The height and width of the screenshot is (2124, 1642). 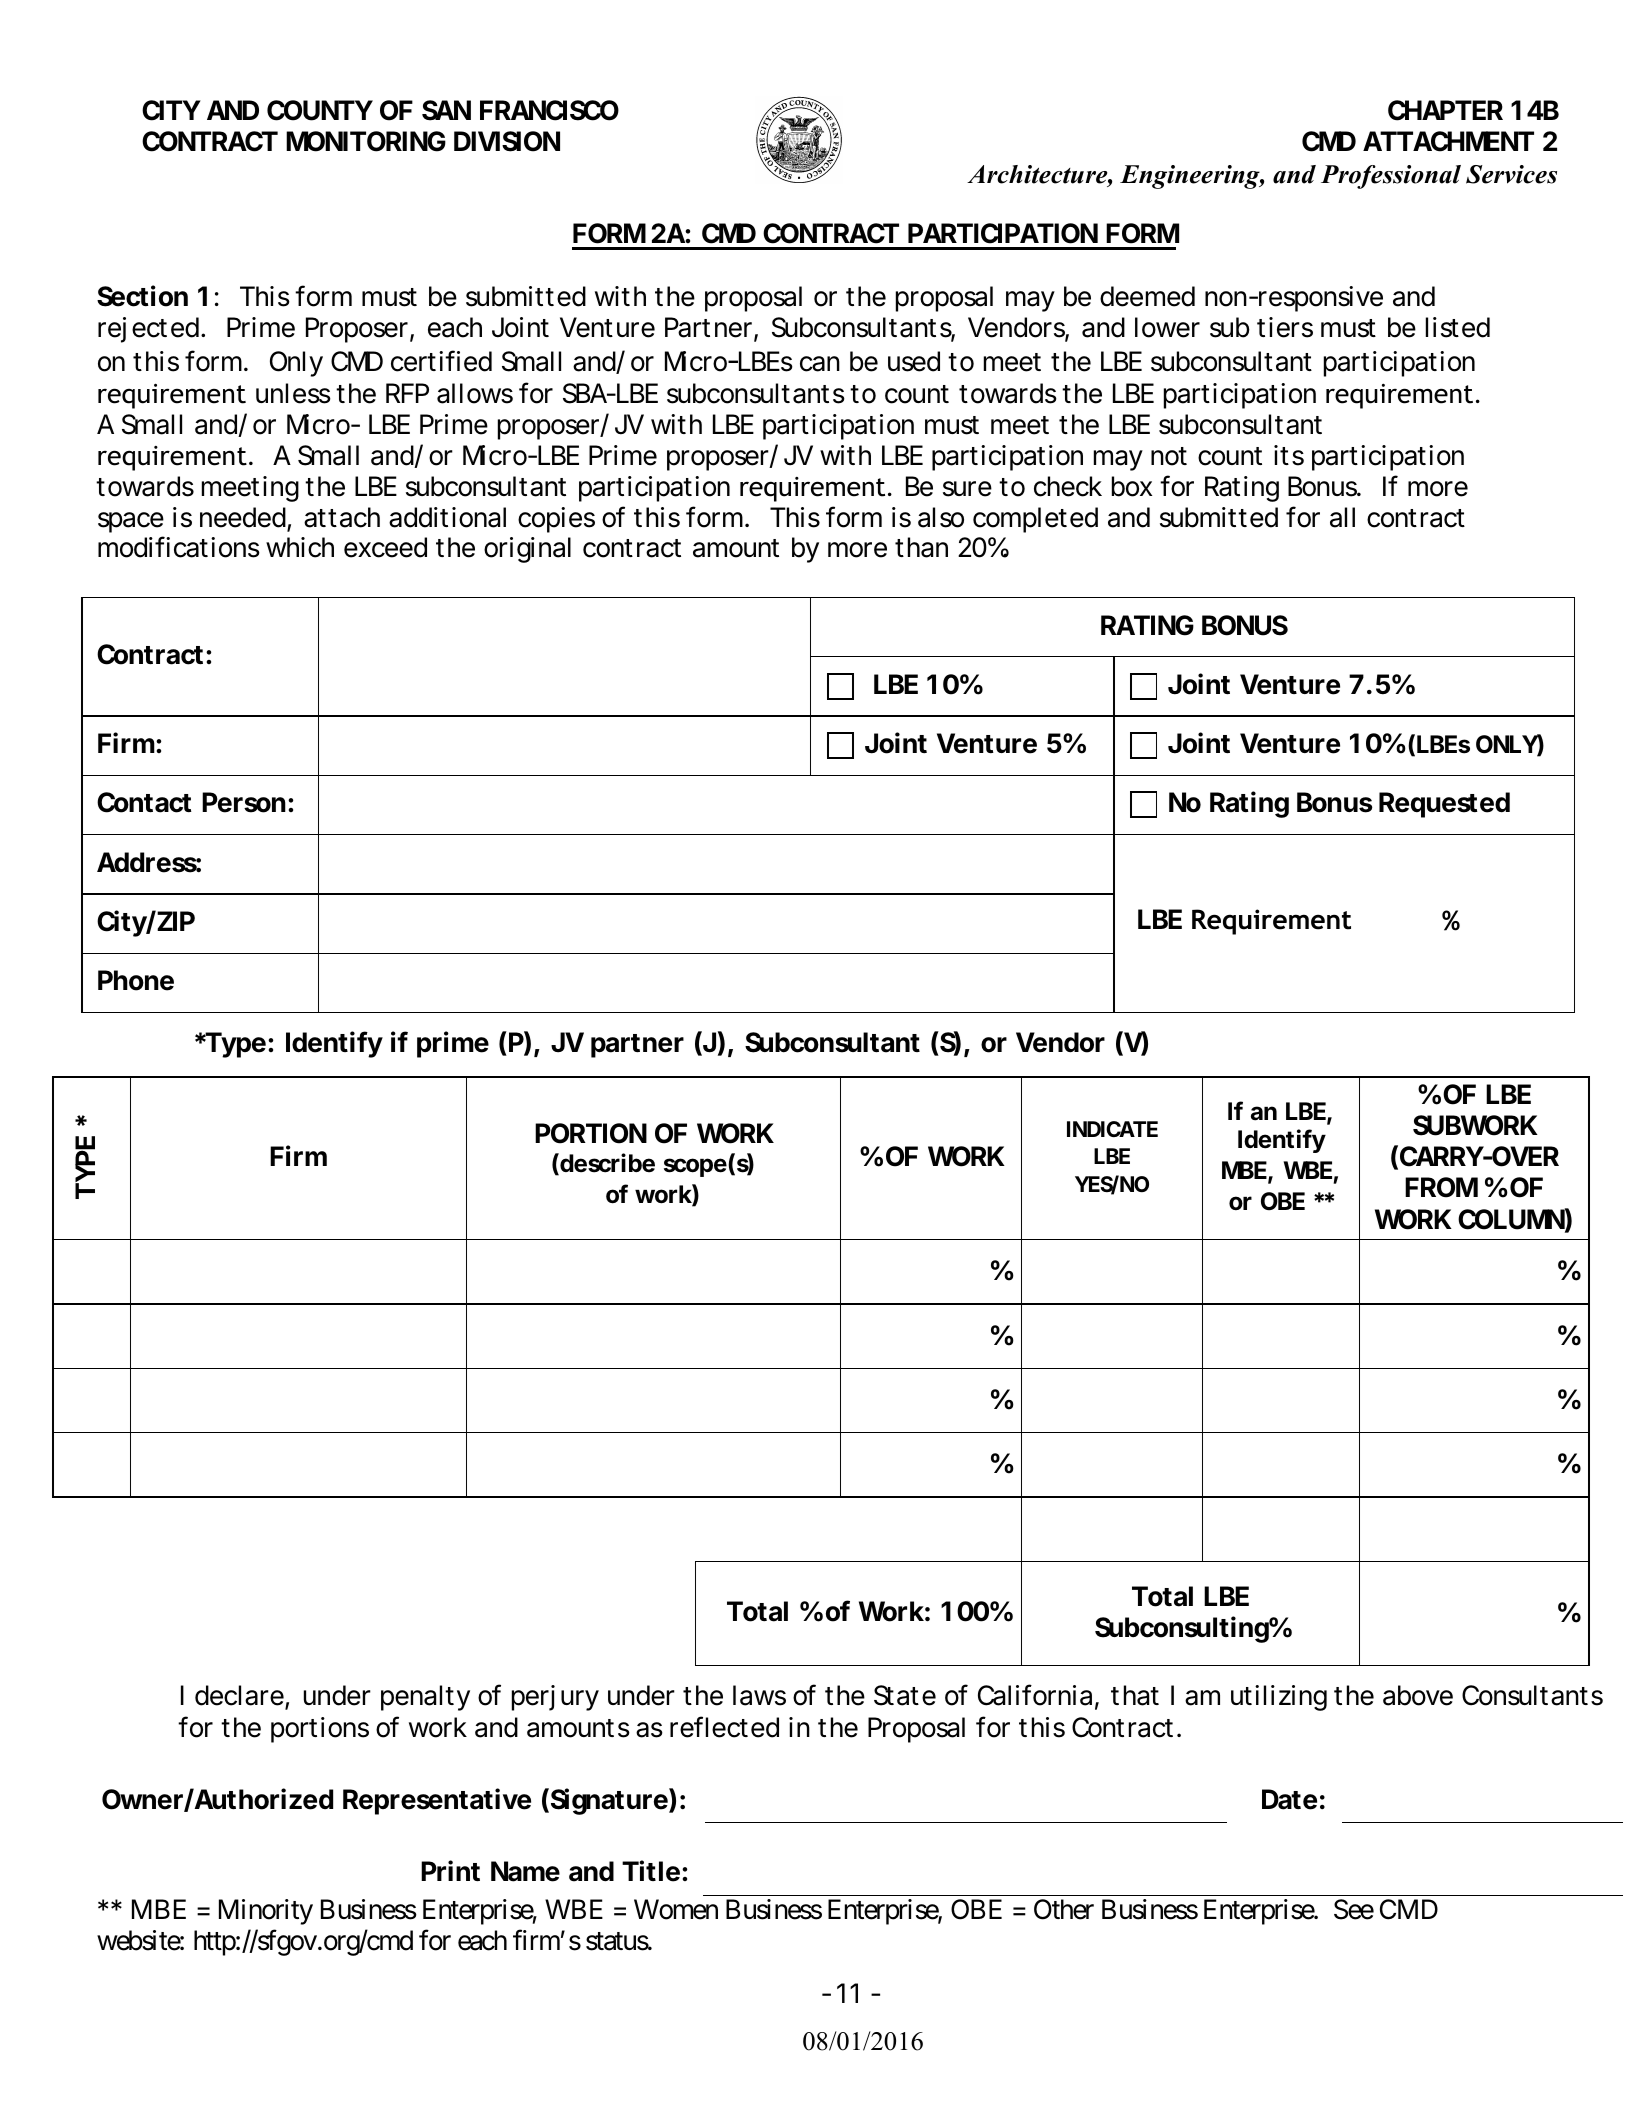 What do you see at coordinates (549, 110) in the screenshot?
I see `FRANCISCO` at bounding box center [549, 110].
